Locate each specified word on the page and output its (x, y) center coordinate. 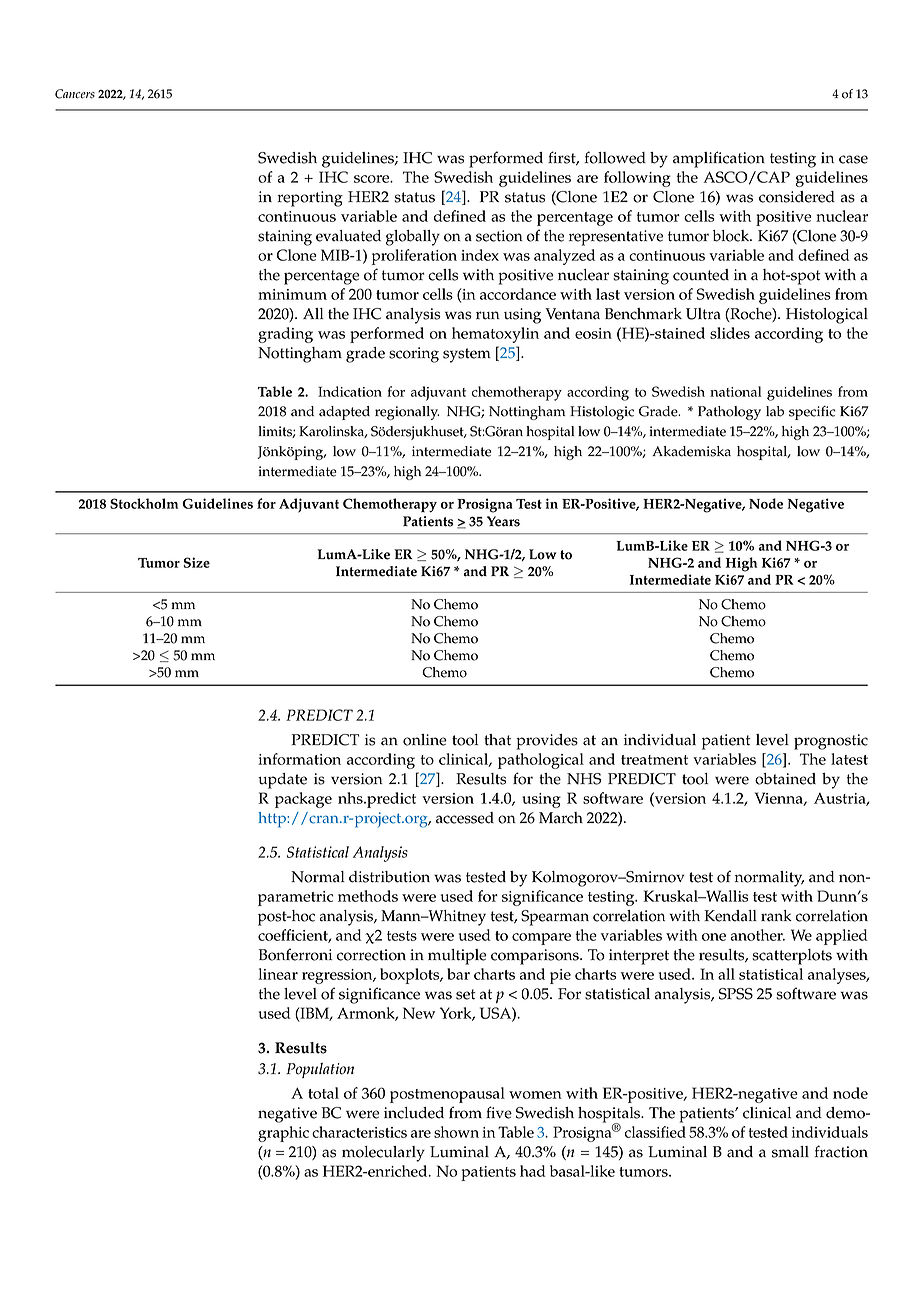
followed (615, 157)
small (790, 1152)
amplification (719, 159)
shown (456, 1132)
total (323, 1093)
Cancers (75, 94)
